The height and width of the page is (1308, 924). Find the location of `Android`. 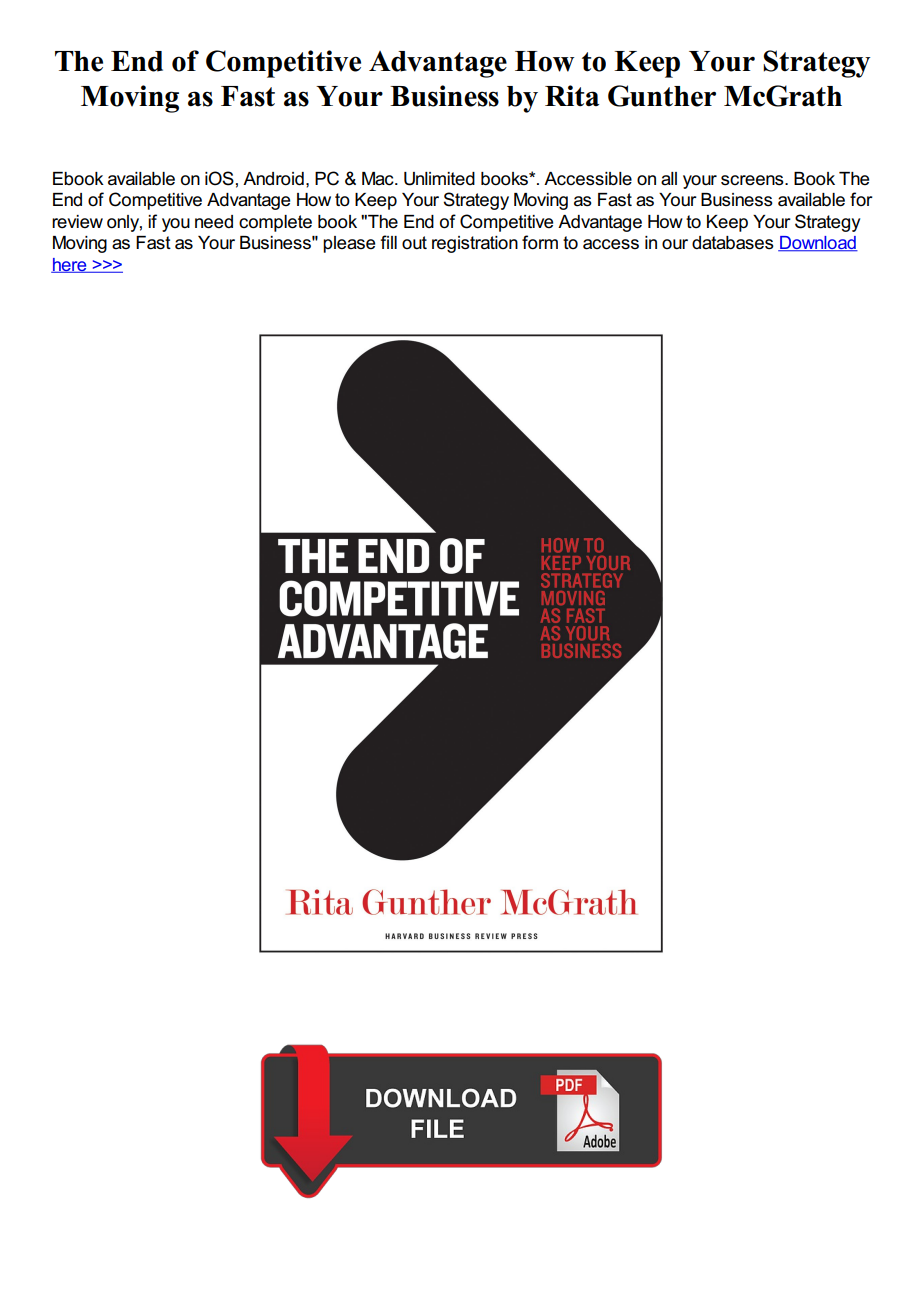

Android is located at coordinates (273, 179).
